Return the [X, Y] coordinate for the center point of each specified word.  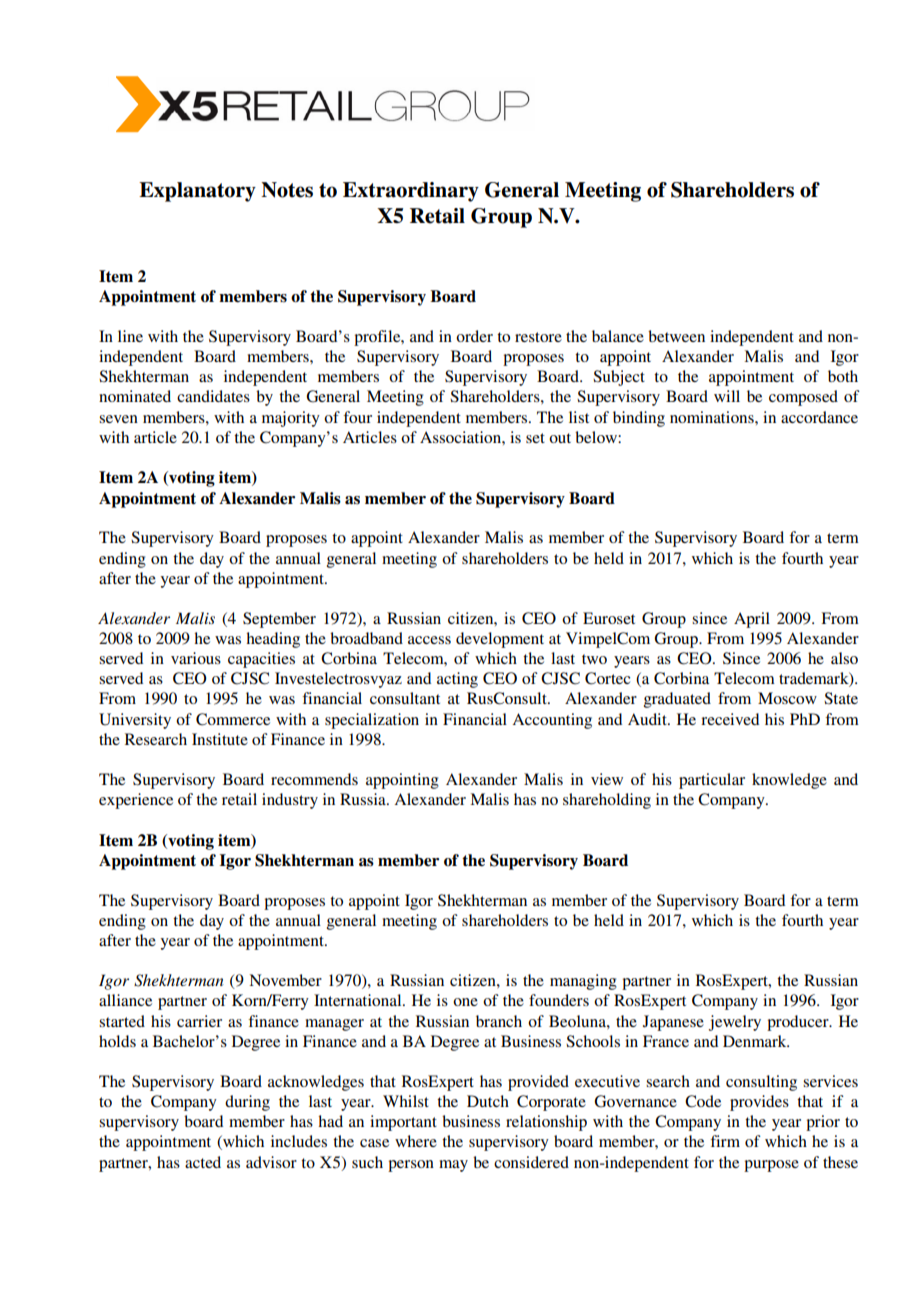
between [676, 336]
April [752, 620]
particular [712, 781]
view [607, 779]
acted [203, 1162]
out [560, 438]
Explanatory [197, 192]
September [279, 620]
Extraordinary [411, 192]
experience [136, 801]
